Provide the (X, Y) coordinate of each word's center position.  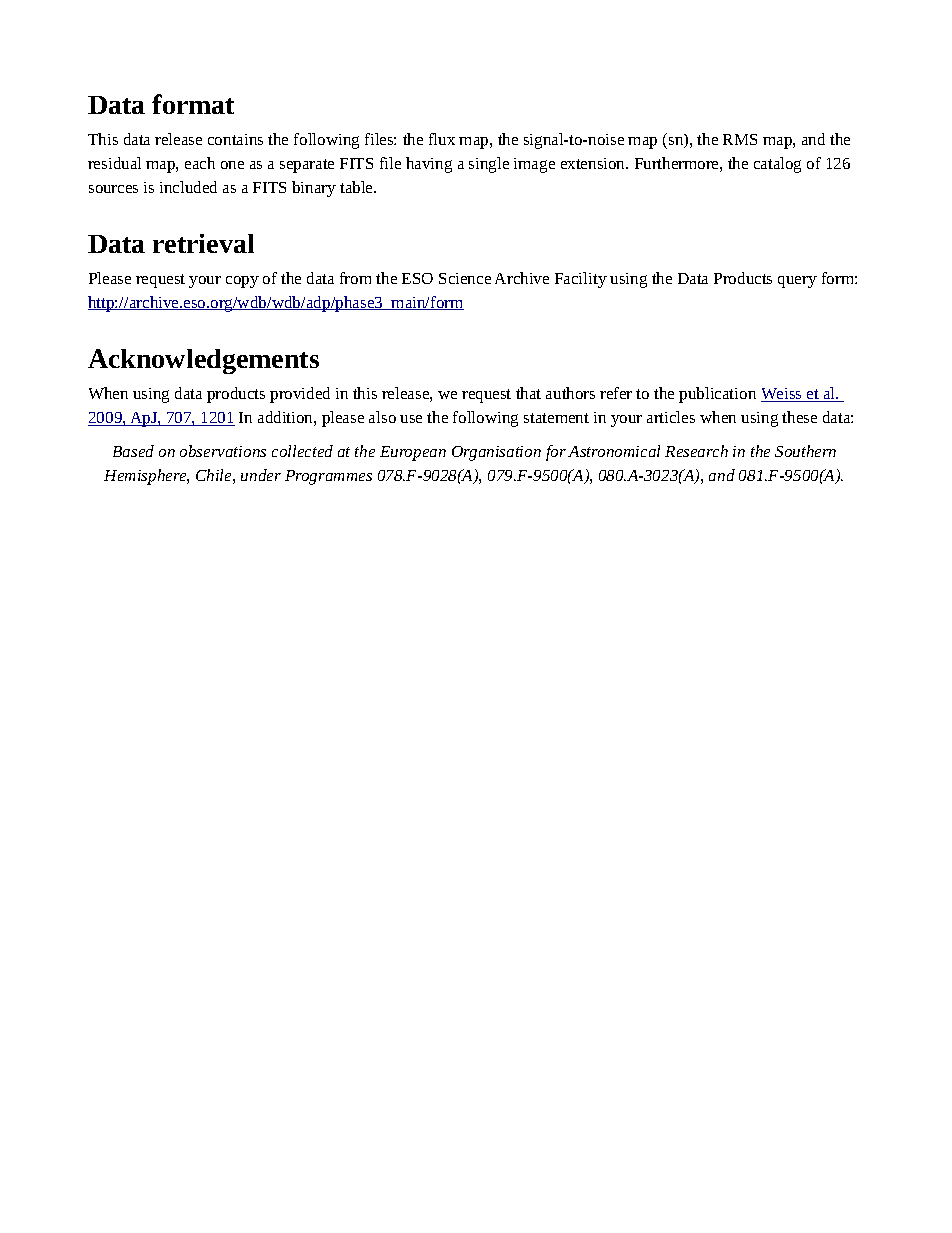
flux (442, 139)
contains (235, 139)
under (261, 475)
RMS (740, 139)
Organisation (496, 453)
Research (696, 451)
